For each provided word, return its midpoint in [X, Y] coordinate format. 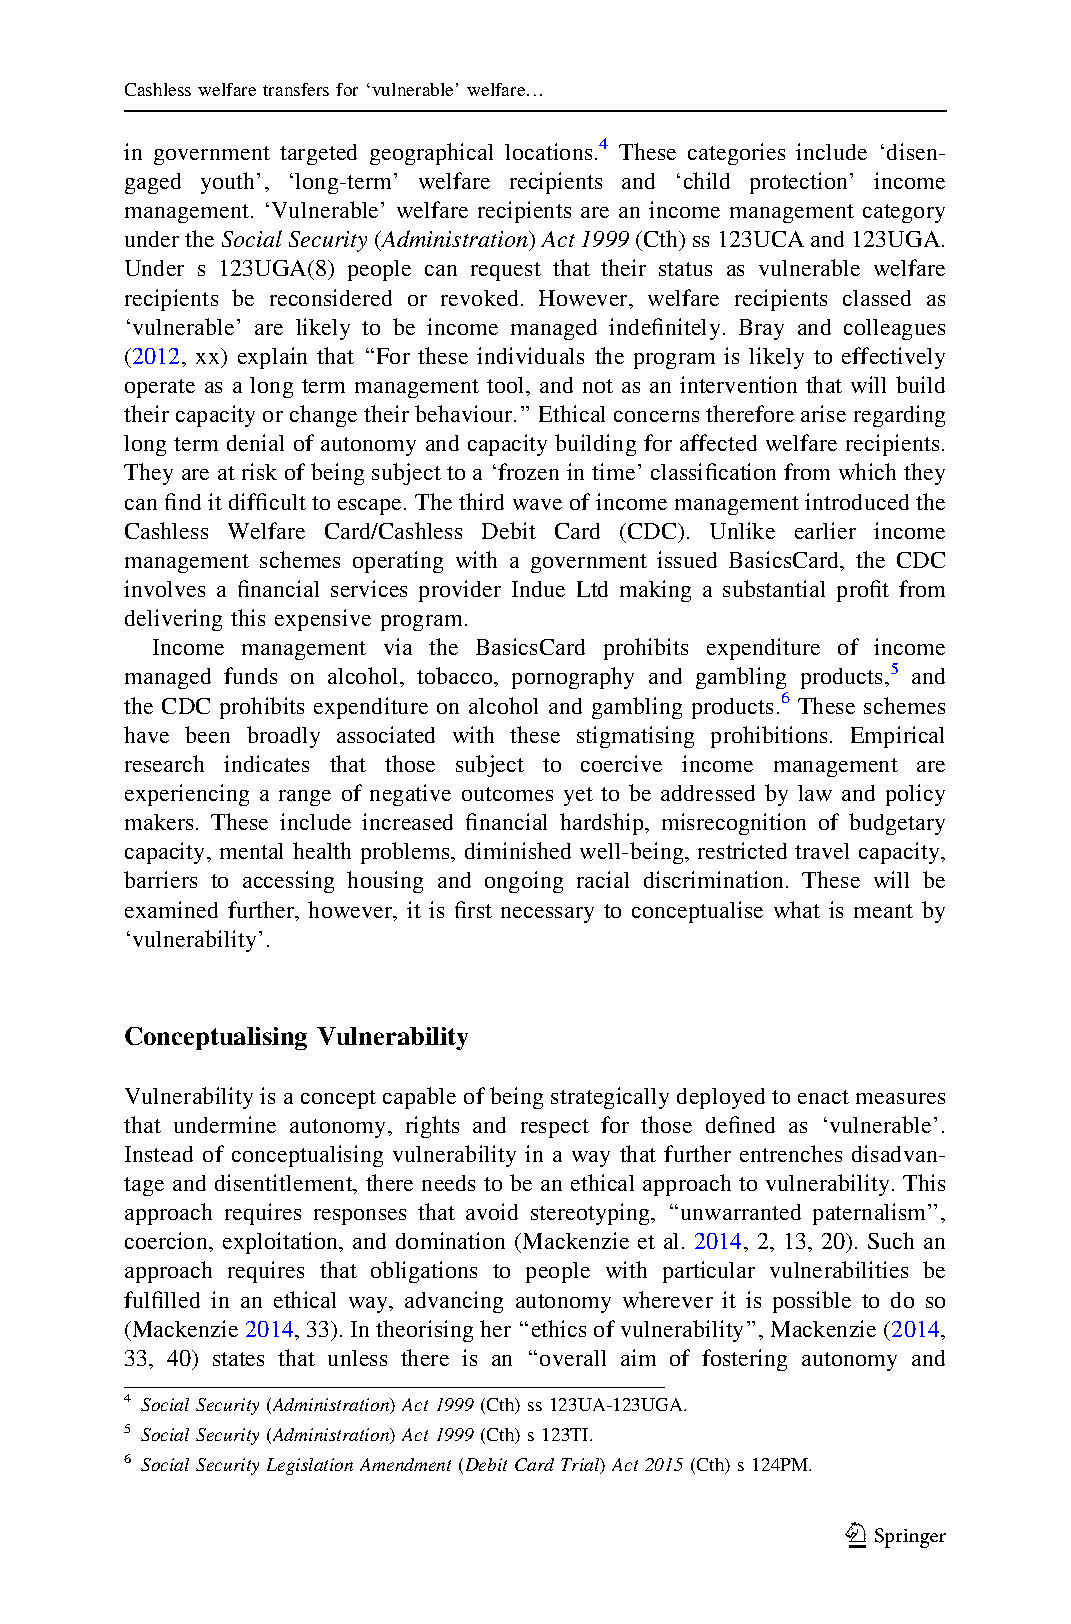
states [238, 1359]
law [815, 793]
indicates [266, 763]
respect [555, 1128]
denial [255, 442]
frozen [528, 471]
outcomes [507, 794]
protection [800, 183]
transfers [296, 89]
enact [823, 1097]
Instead [159, 1154]
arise [823, 413]
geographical [431, 154]
